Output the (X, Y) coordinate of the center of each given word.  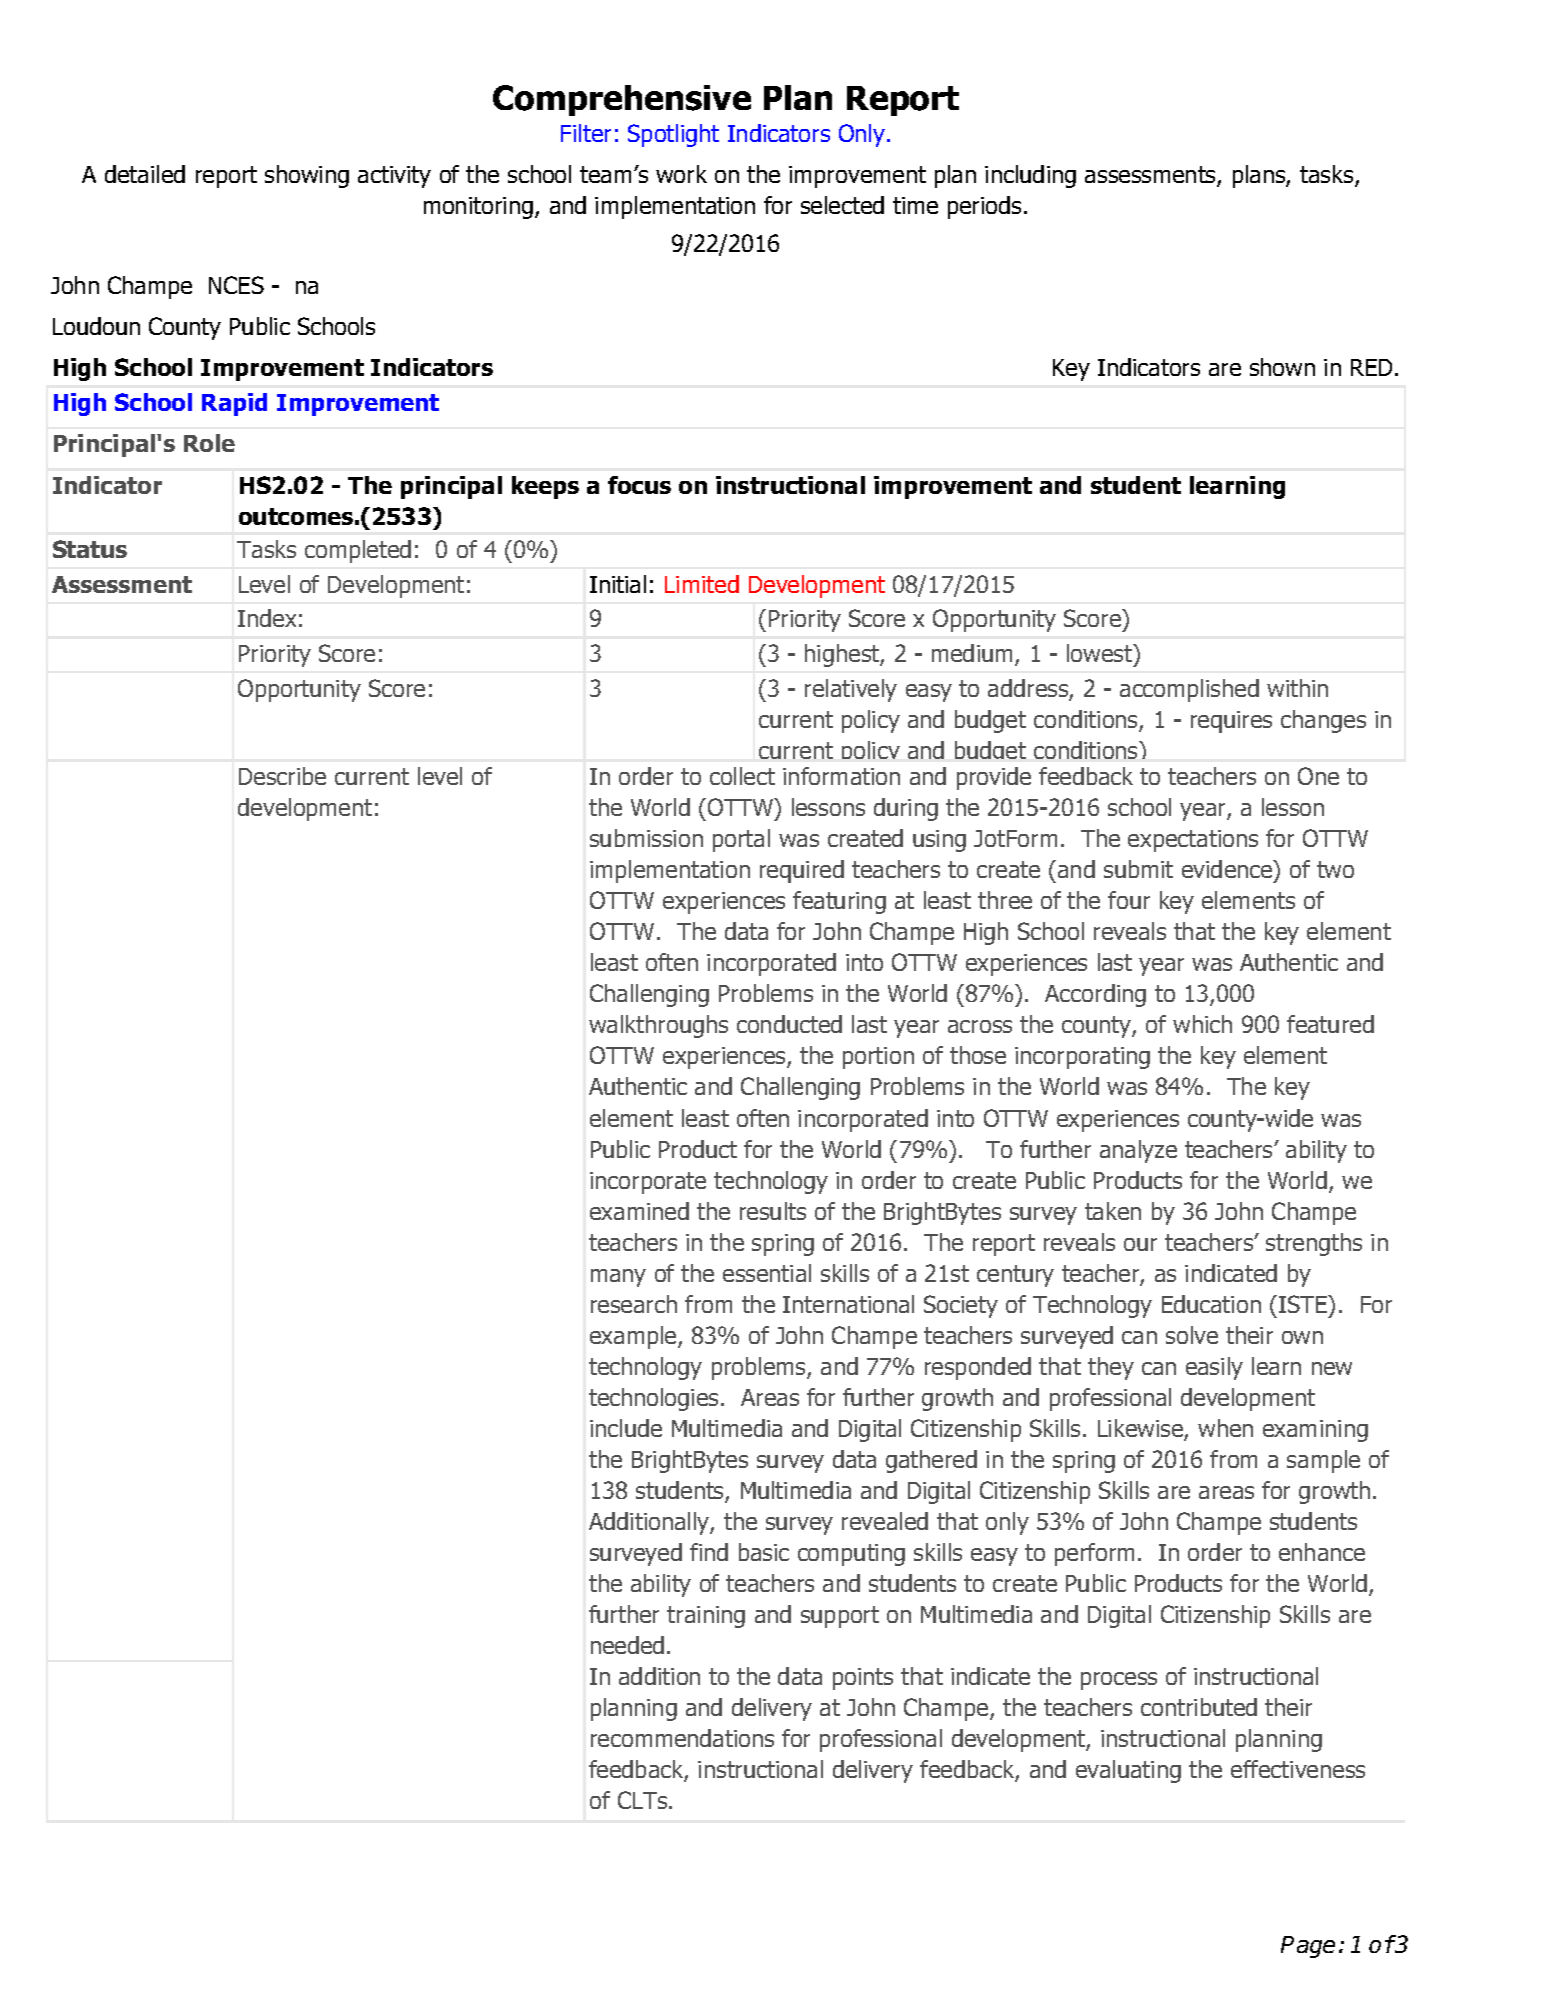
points (863, 1679)
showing (307, 176)
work (681, 174)
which (1202, 1024)
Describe (282, 776)
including (1030, 176)
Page (1308, 1947)
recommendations (682, 1738)
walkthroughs (658, 1026)
